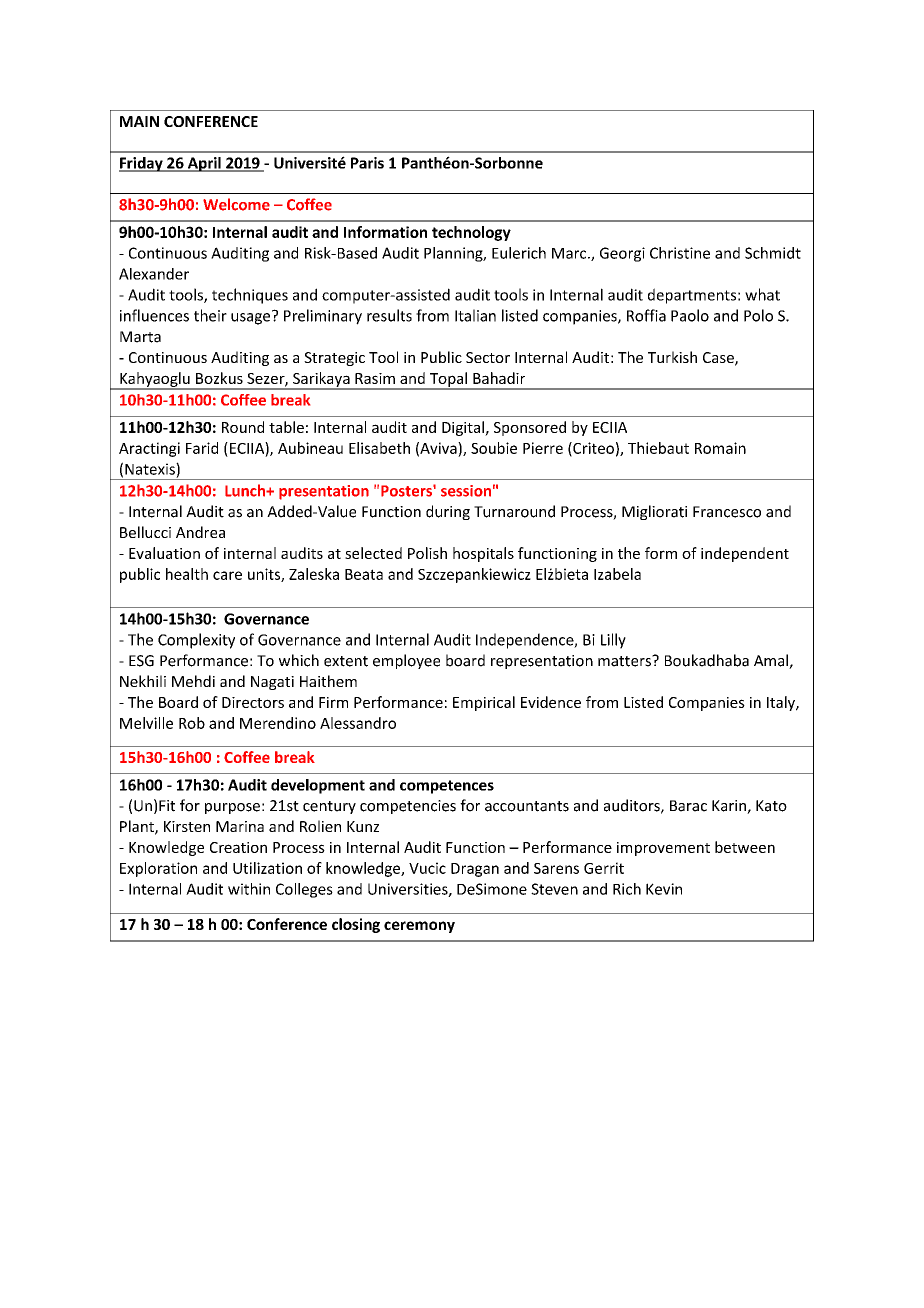 Image resolution: width=924 pixels, height=1308 pixels. I want to click on table, so click(286, 427).
